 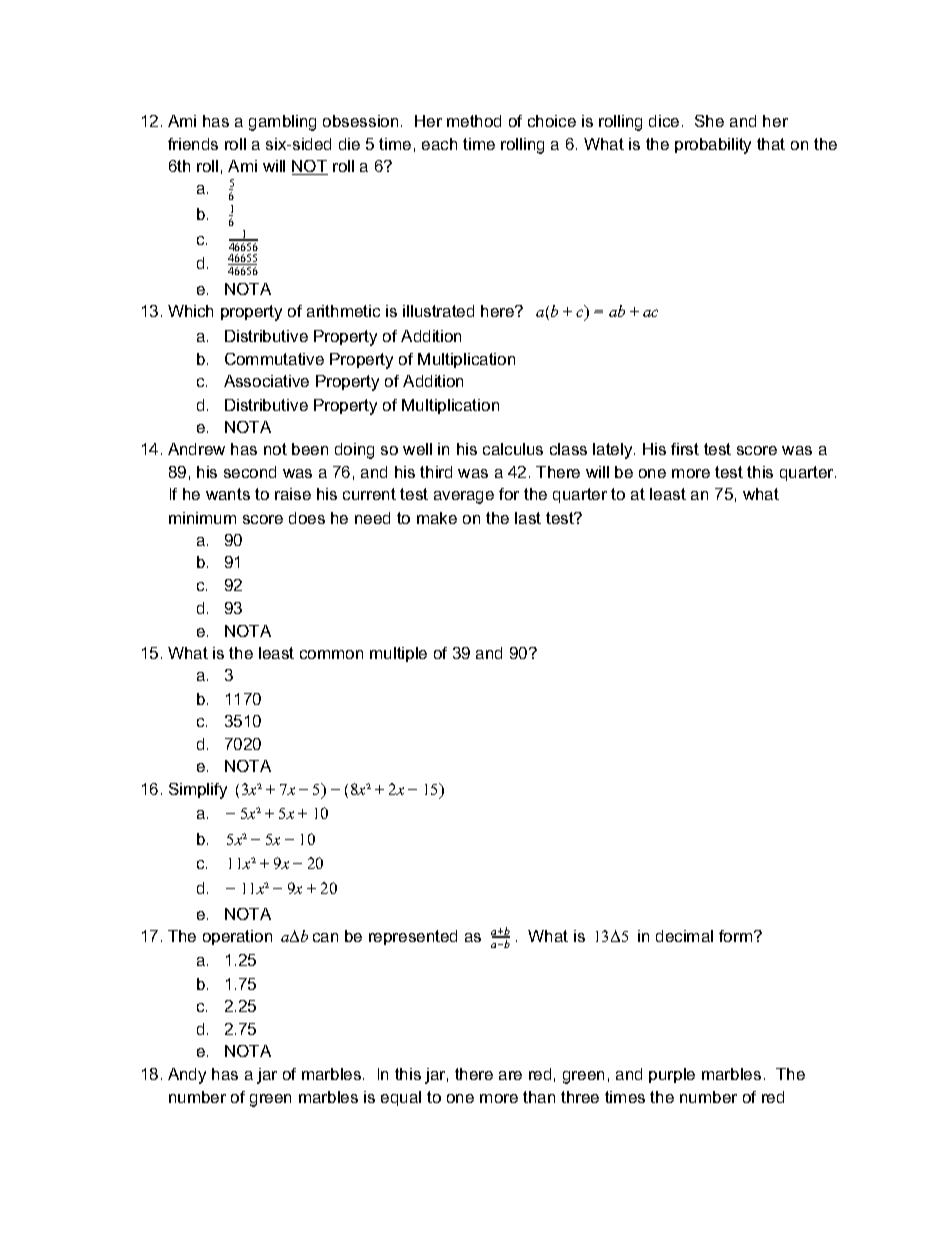 What do you see at coordinates (684, 936) in the screenshot?
I see `decimal` at bounding box center [684, 936].
